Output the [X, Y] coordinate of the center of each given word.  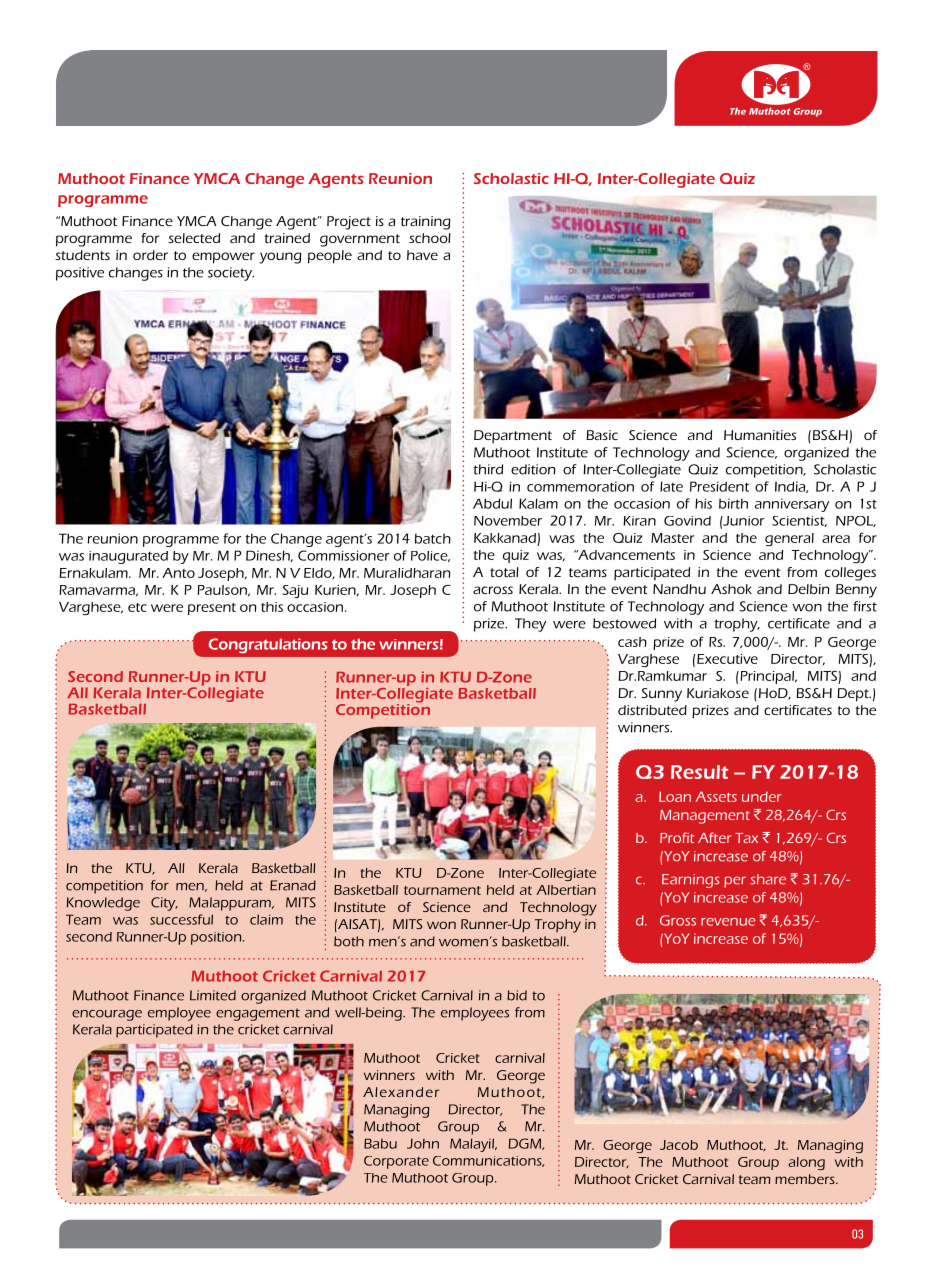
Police [430, 556]
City [164, 904]
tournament [442, 890]
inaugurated [128, 557]
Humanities [760, 435]
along [806, 1163]
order [150, 255]
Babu [380, 1143]
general [789, 540]
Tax [746, 838]
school [430, 238]
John [423, 1143]
